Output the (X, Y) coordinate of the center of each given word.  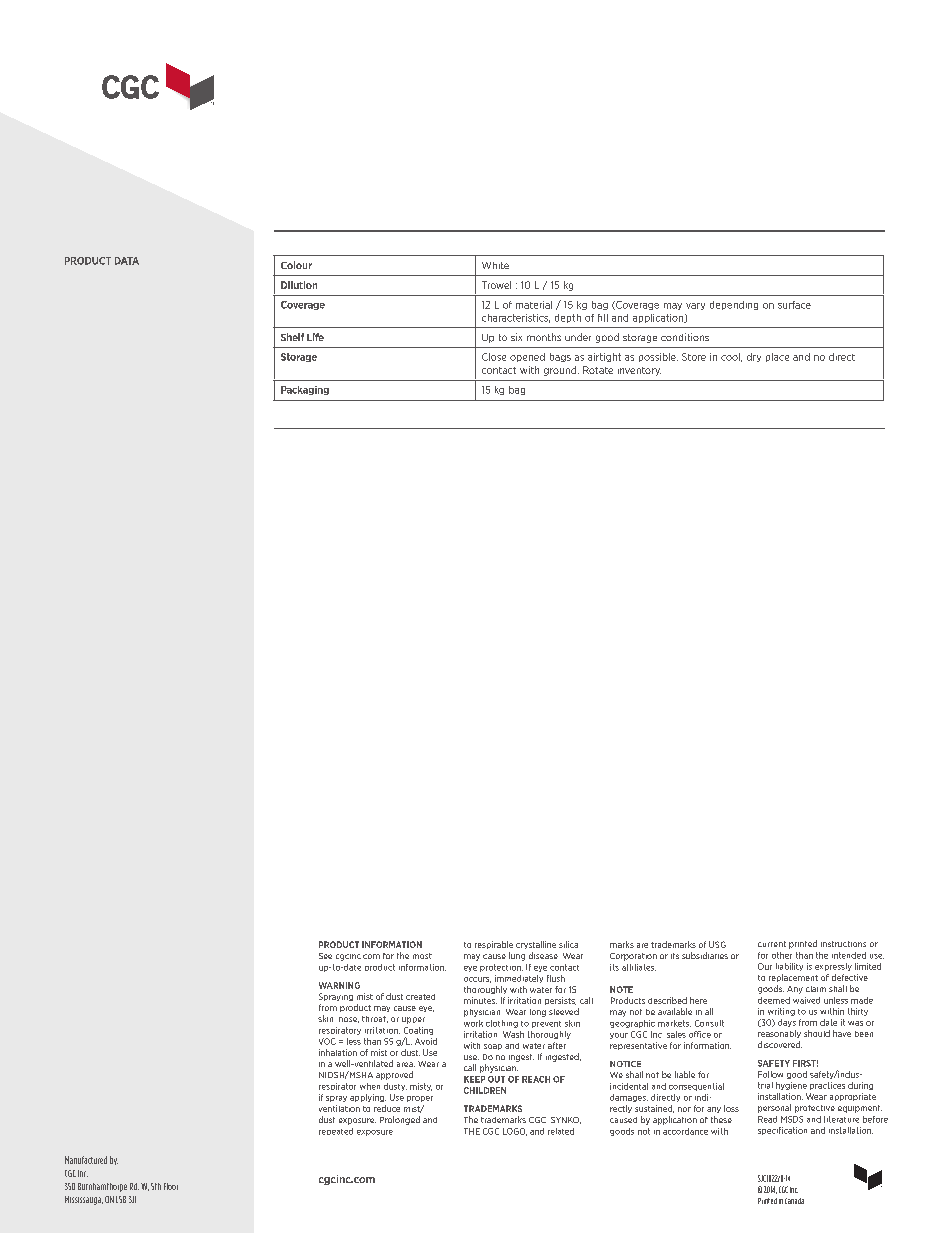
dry (754, 357)
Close (494, 357)
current (772, 944)
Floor (171, 1186)
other (782, 955)
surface (794, 305)
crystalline (536, 945)
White (495, 265)
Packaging (305, 390)
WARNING (339, 985)
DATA (127, 261)
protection (501, 968)
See (325, 956)
